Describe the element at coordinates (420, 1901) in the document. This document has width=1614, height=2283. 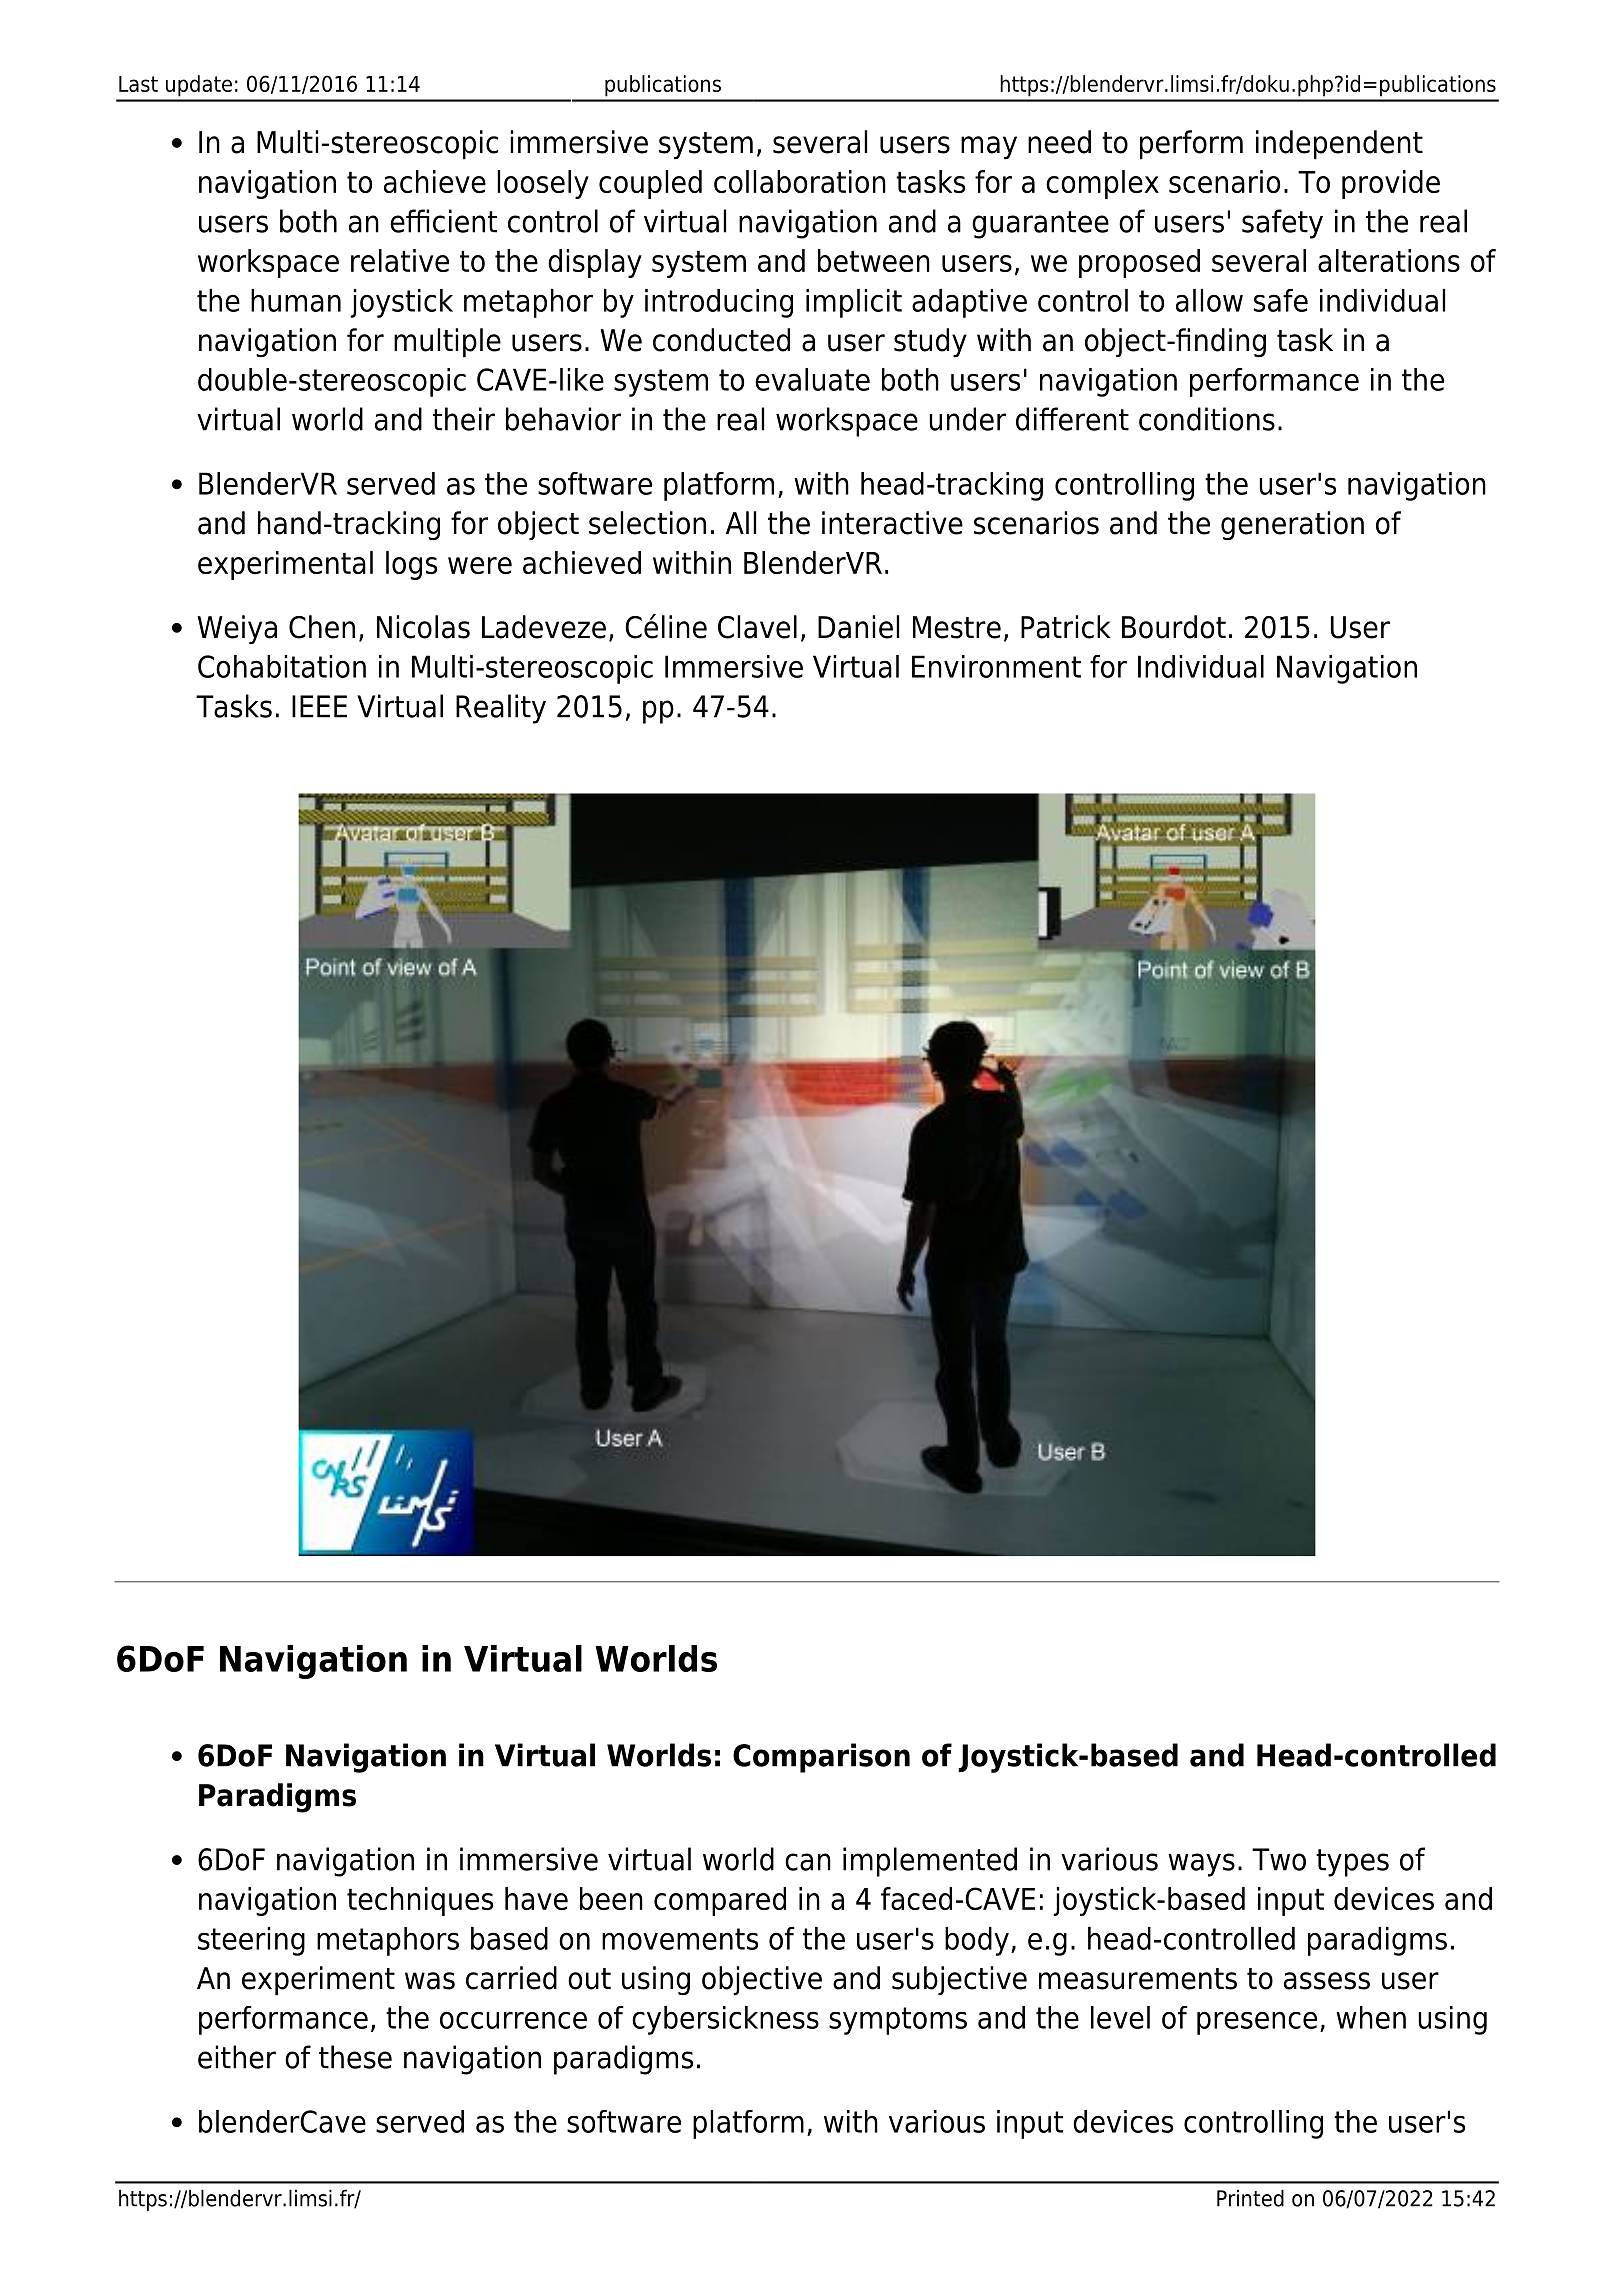
I see `techniques` at that location.
